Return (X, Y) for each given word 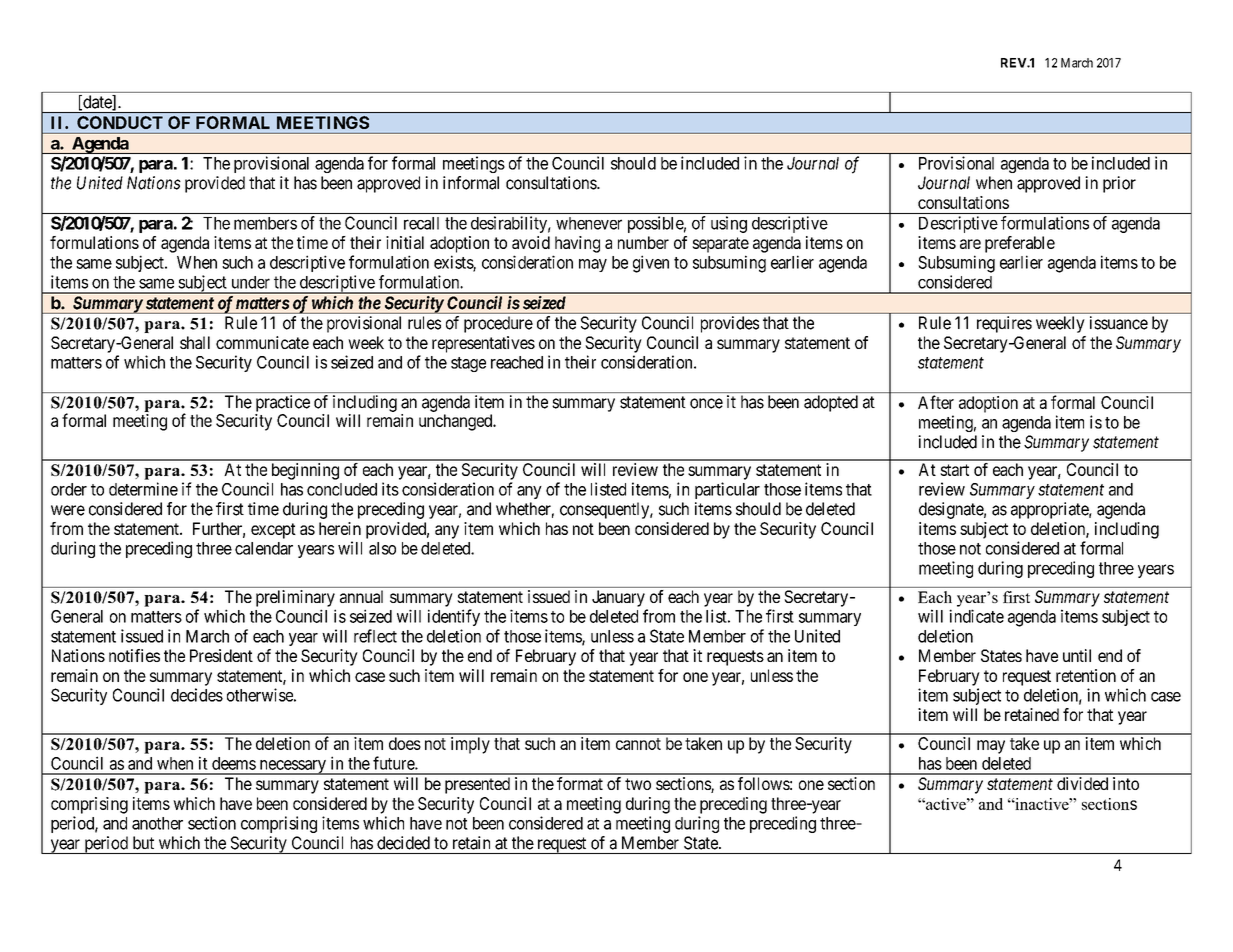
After (936, 402)
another (157, 823)
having (577, 244)
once (706, 403)
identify (454, 617)
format (580, 783)
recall (421, 223)
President (221, 655)
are (970, 244)
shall (195, 342)
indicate (976, 616)
